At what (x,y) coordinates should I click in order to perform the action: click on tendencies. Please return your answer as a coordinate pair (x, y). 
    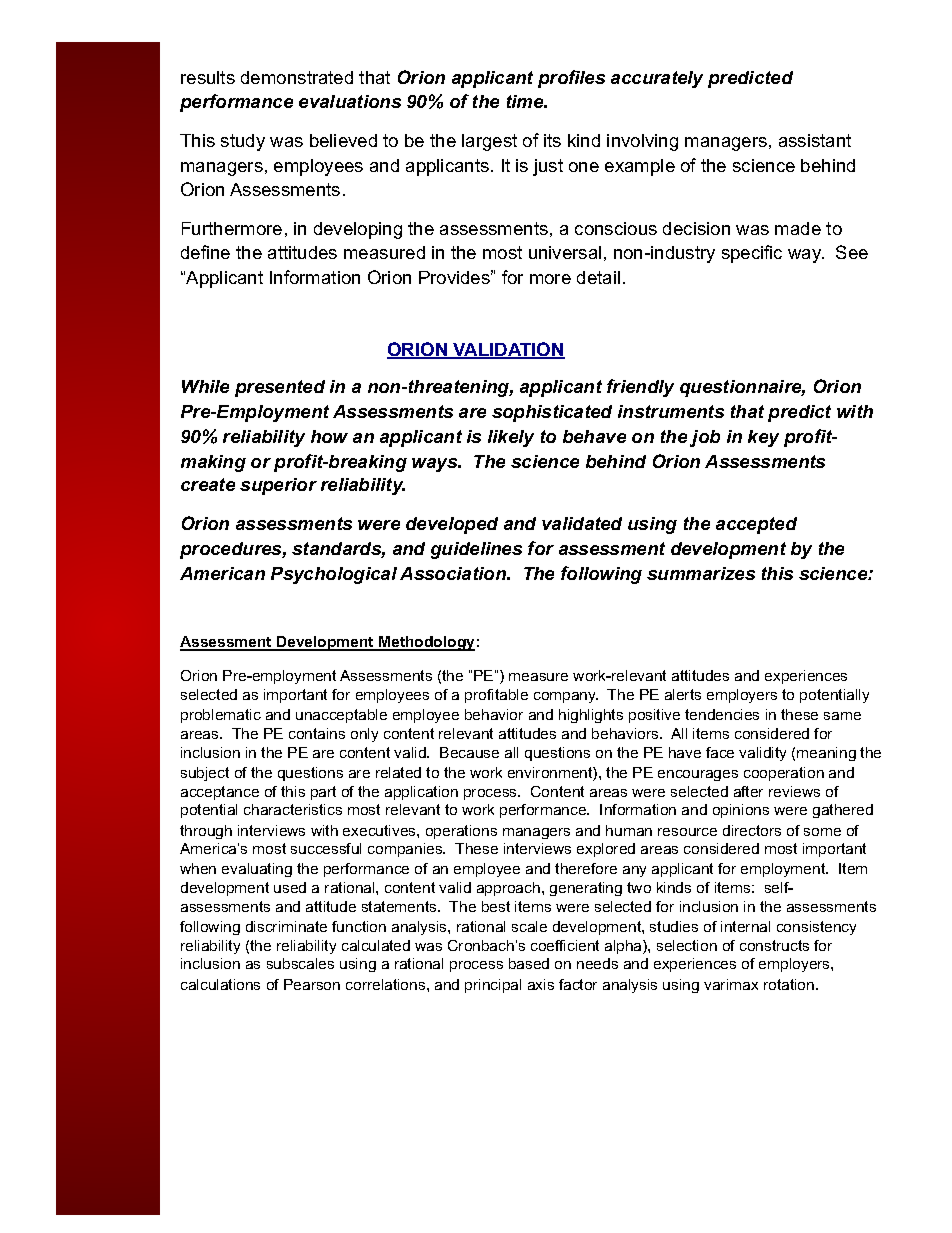
    Looking at the image, I should click on (722, 714).
